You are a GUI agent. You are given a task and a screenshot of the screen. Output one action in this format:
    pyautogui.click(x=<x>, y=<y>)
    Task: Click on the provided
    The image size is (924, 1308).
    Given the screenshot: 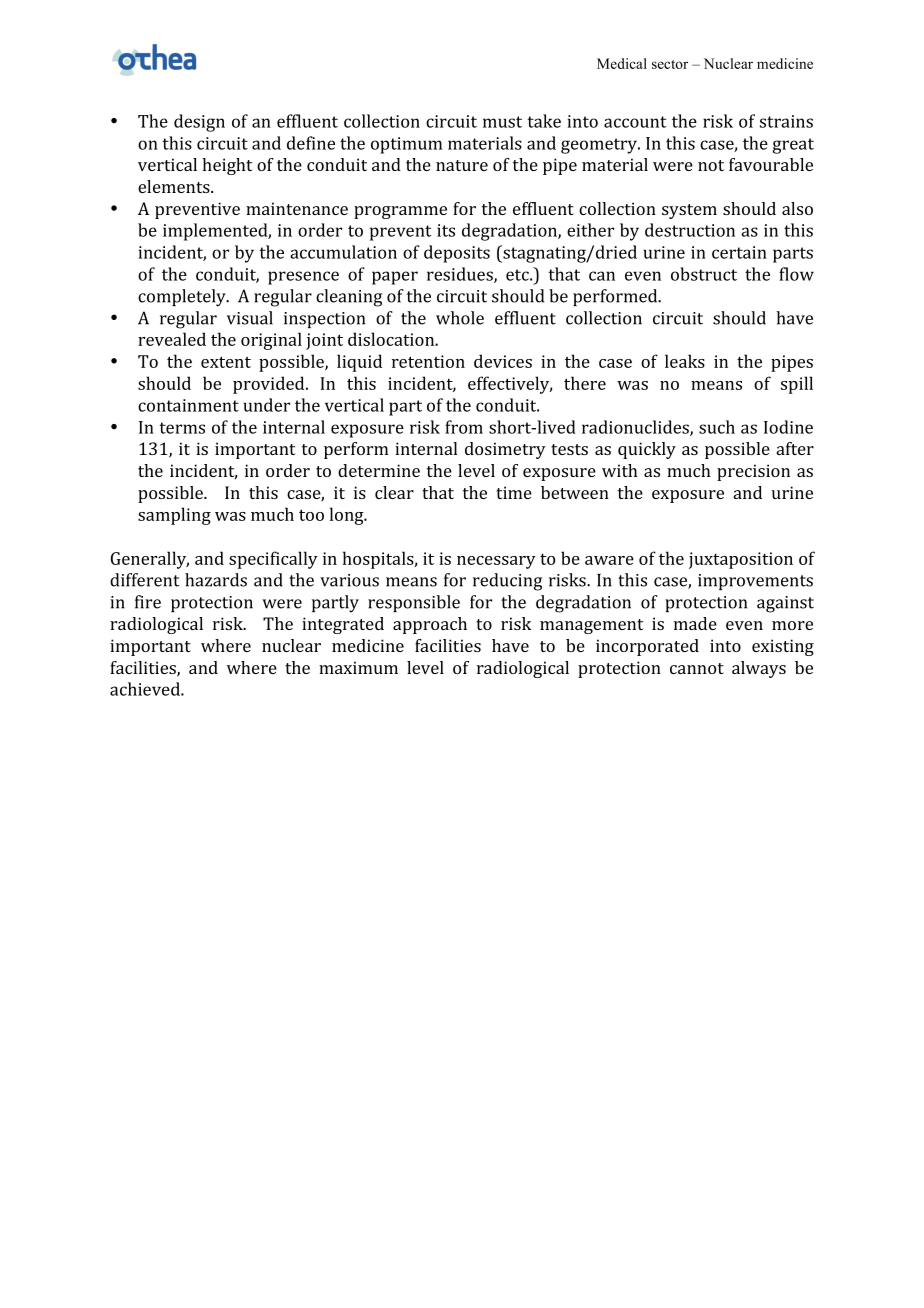 What is the action you would take?
    pyautogui.click(x=270, y=385)
